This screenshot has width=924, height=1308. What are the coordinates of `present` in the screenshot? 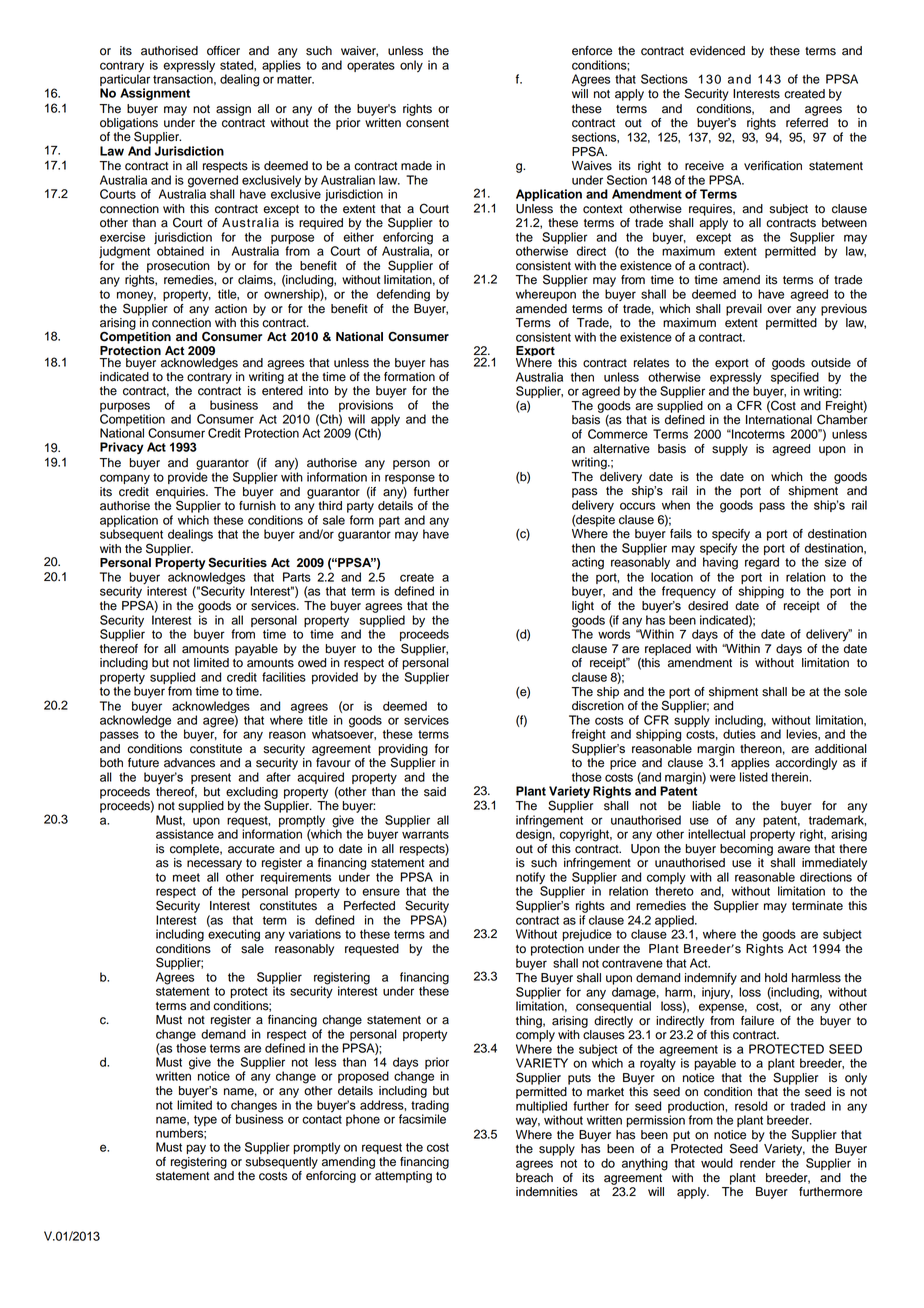 It's located at (211, 778).
